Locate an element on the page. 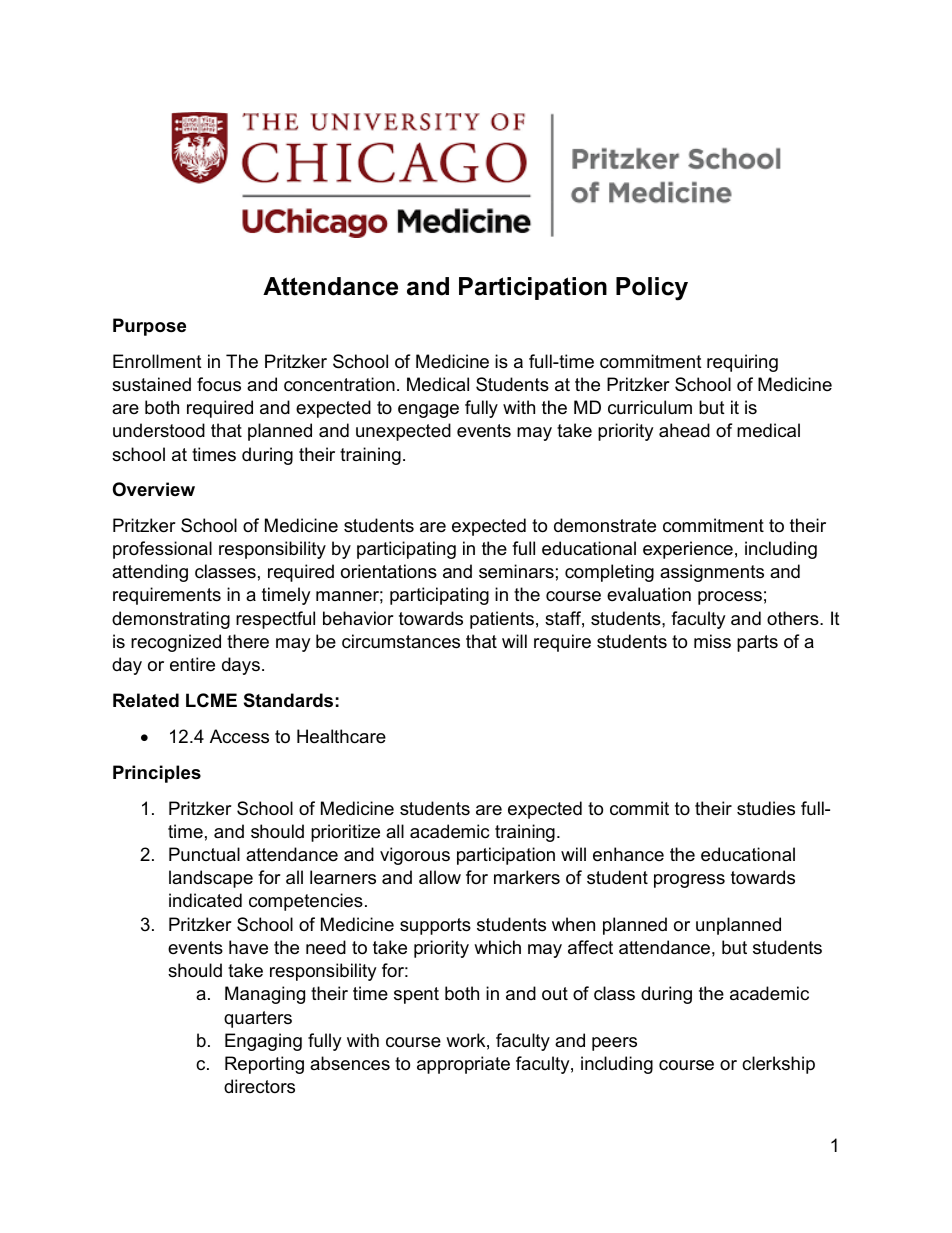 The height and width of the image is (1233, 952). Policy is located at coordinates (652, 289).
